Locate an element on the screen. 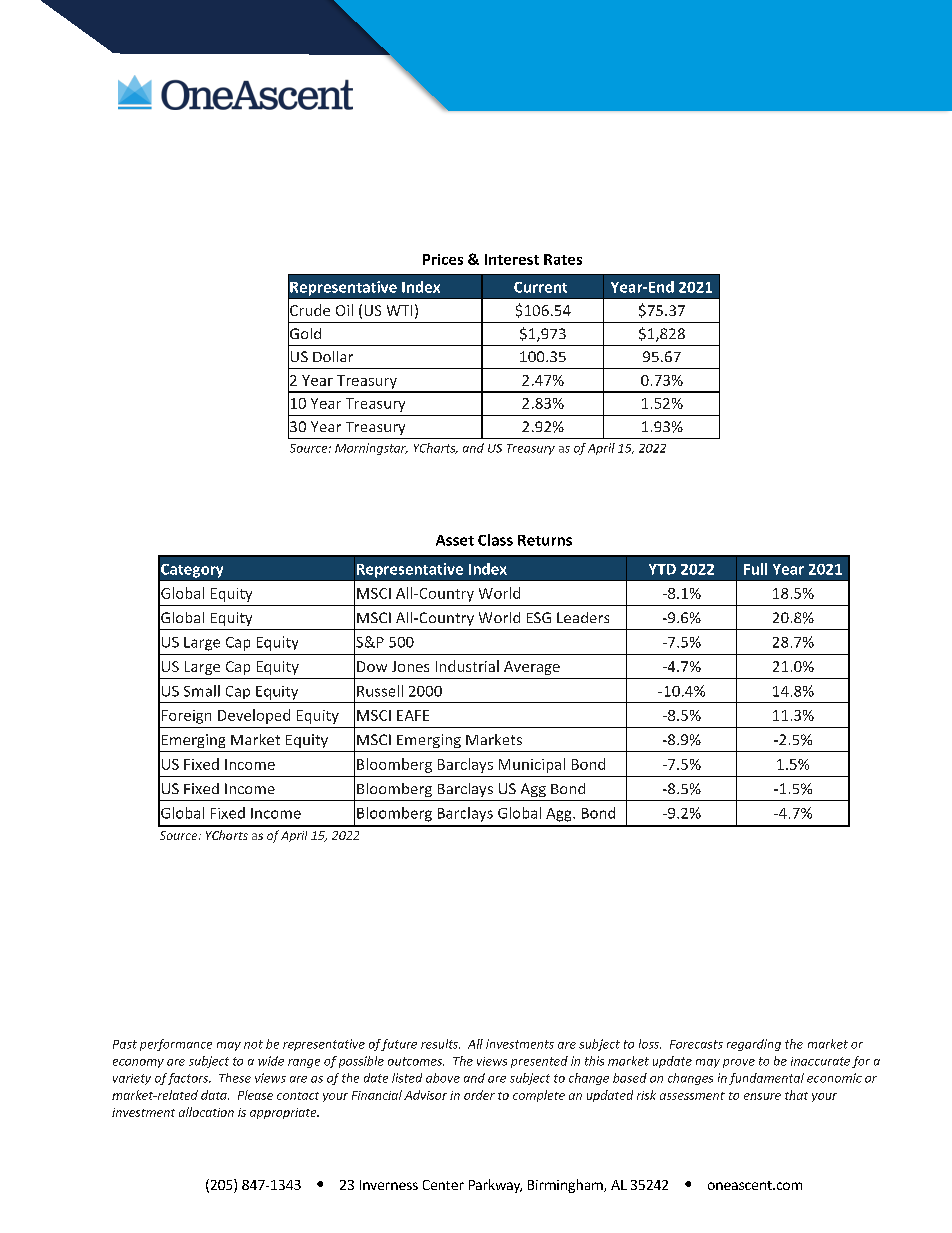  allocation is located at coordinates (206, 1112).
